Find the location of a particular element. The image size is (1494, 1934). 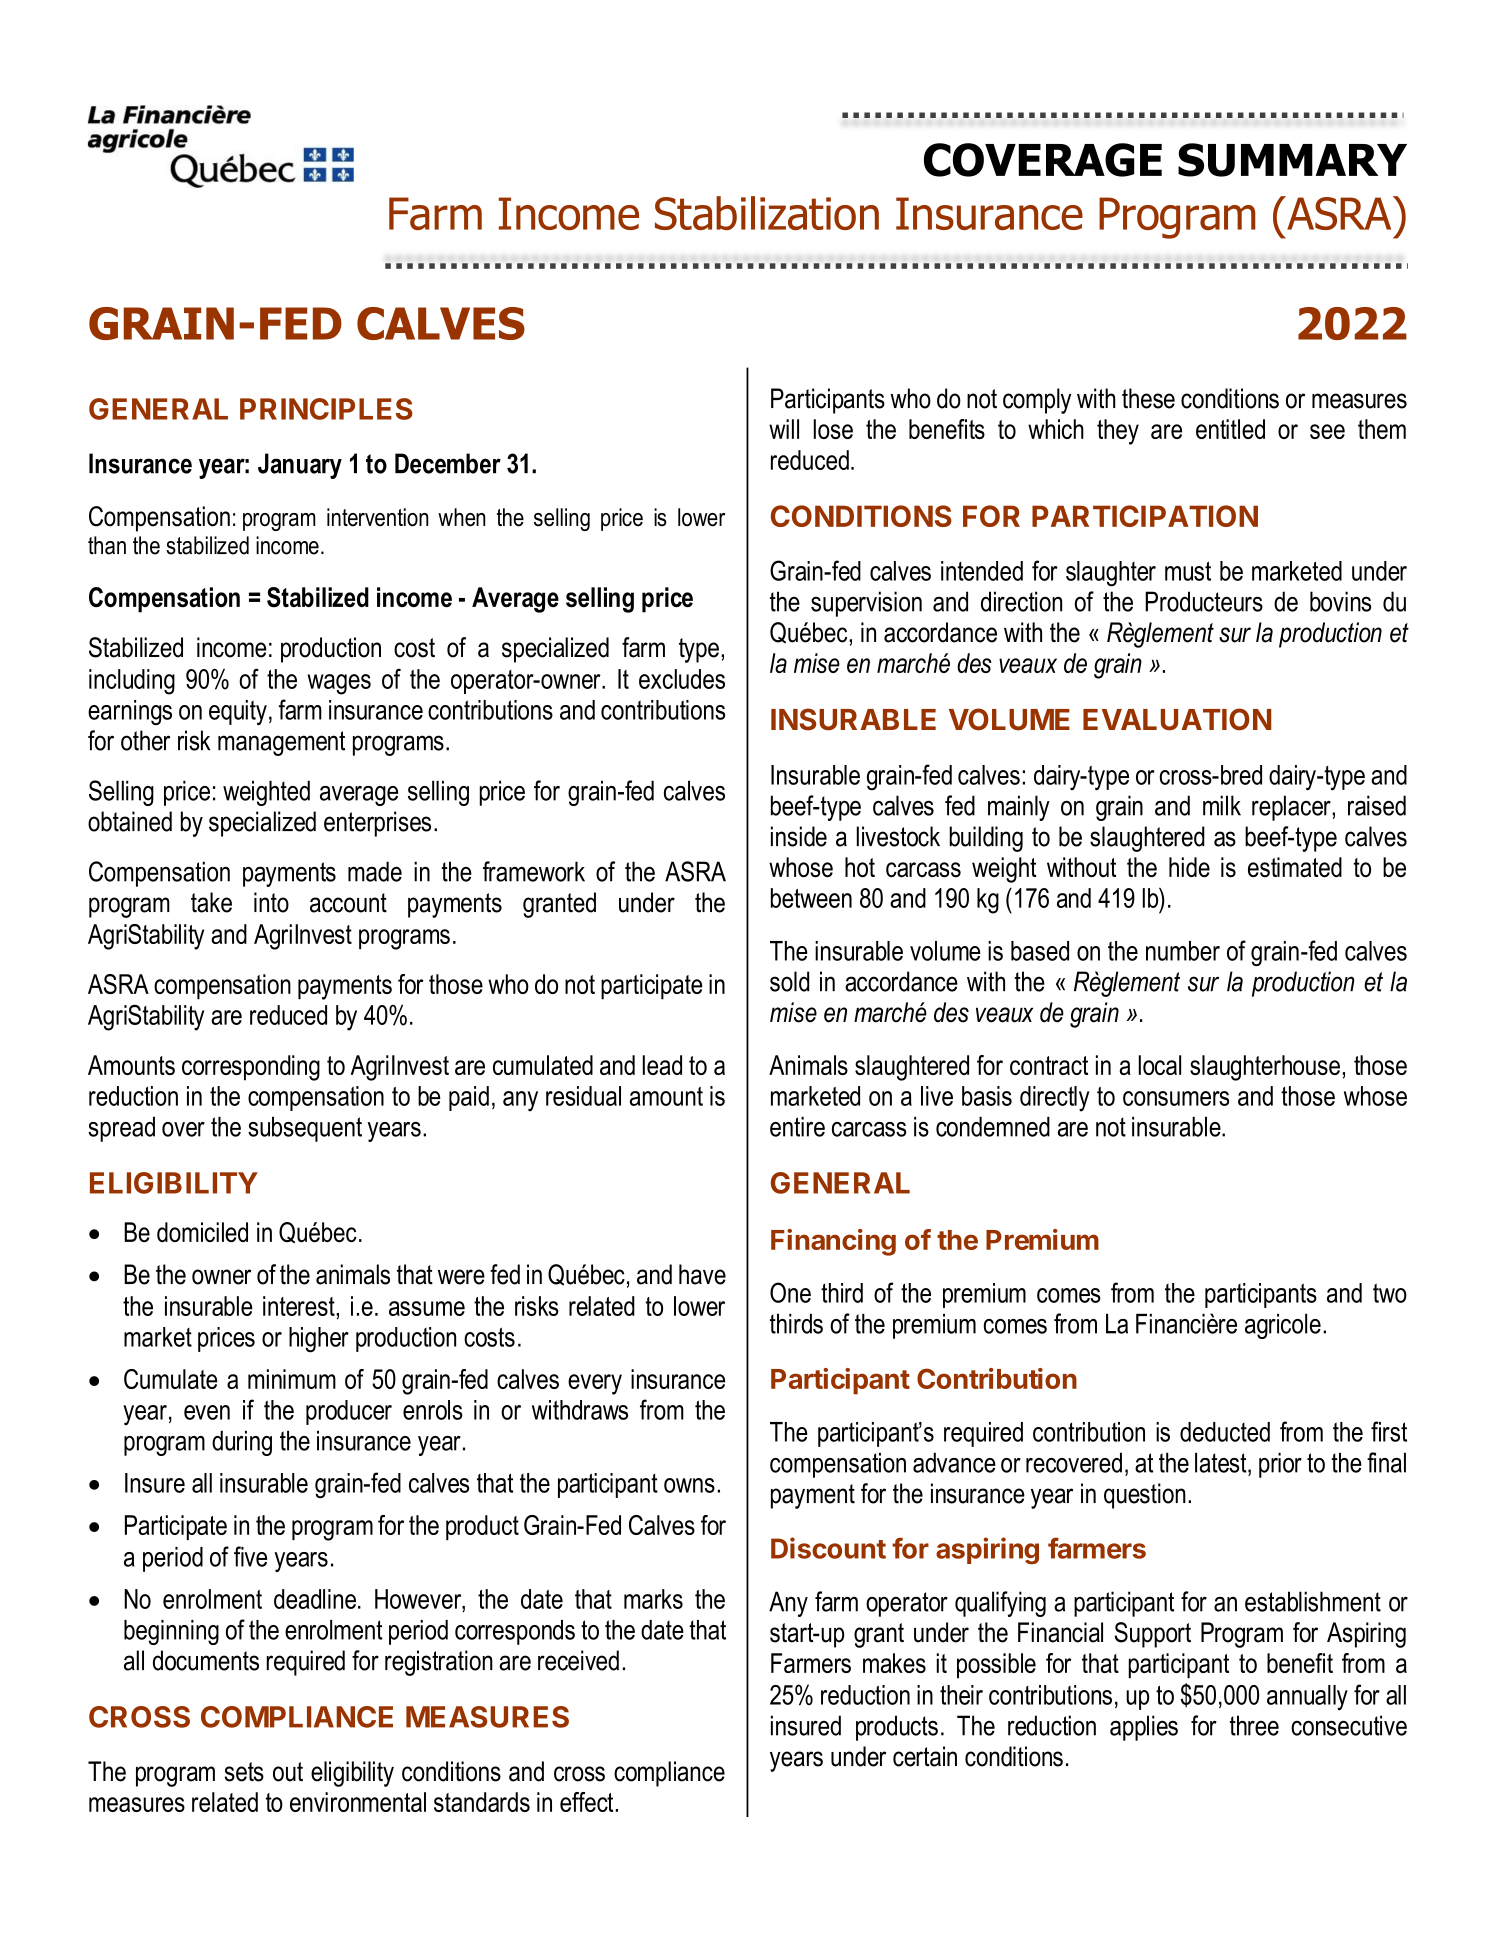

PRINCIPLES is located at coordinates (326, 409).
